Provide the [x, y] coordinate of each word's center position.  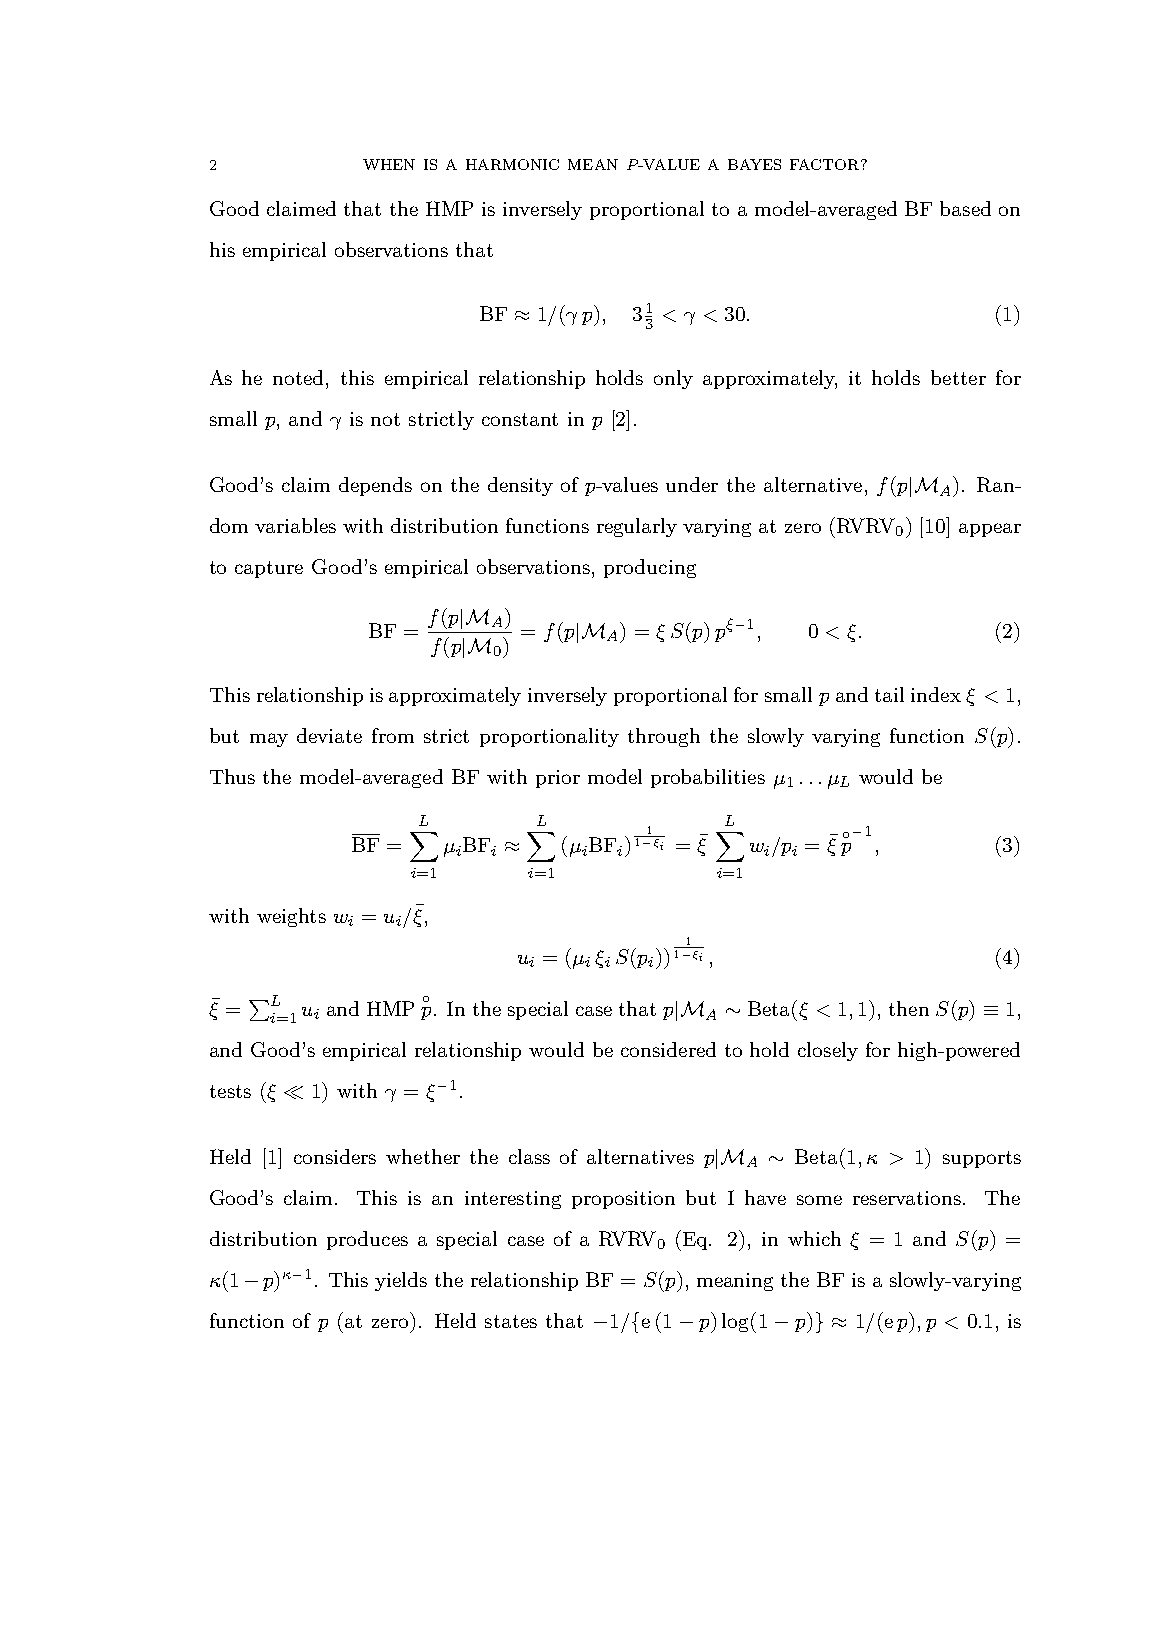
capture [269, 569]
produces [367, 1240]
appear [990, 530]
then [909, 1008]
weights [291, 917]
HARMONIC [512, 164]
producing [650, 568]
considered [668, 1049]
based [965, 208]
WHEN [389, 164]
